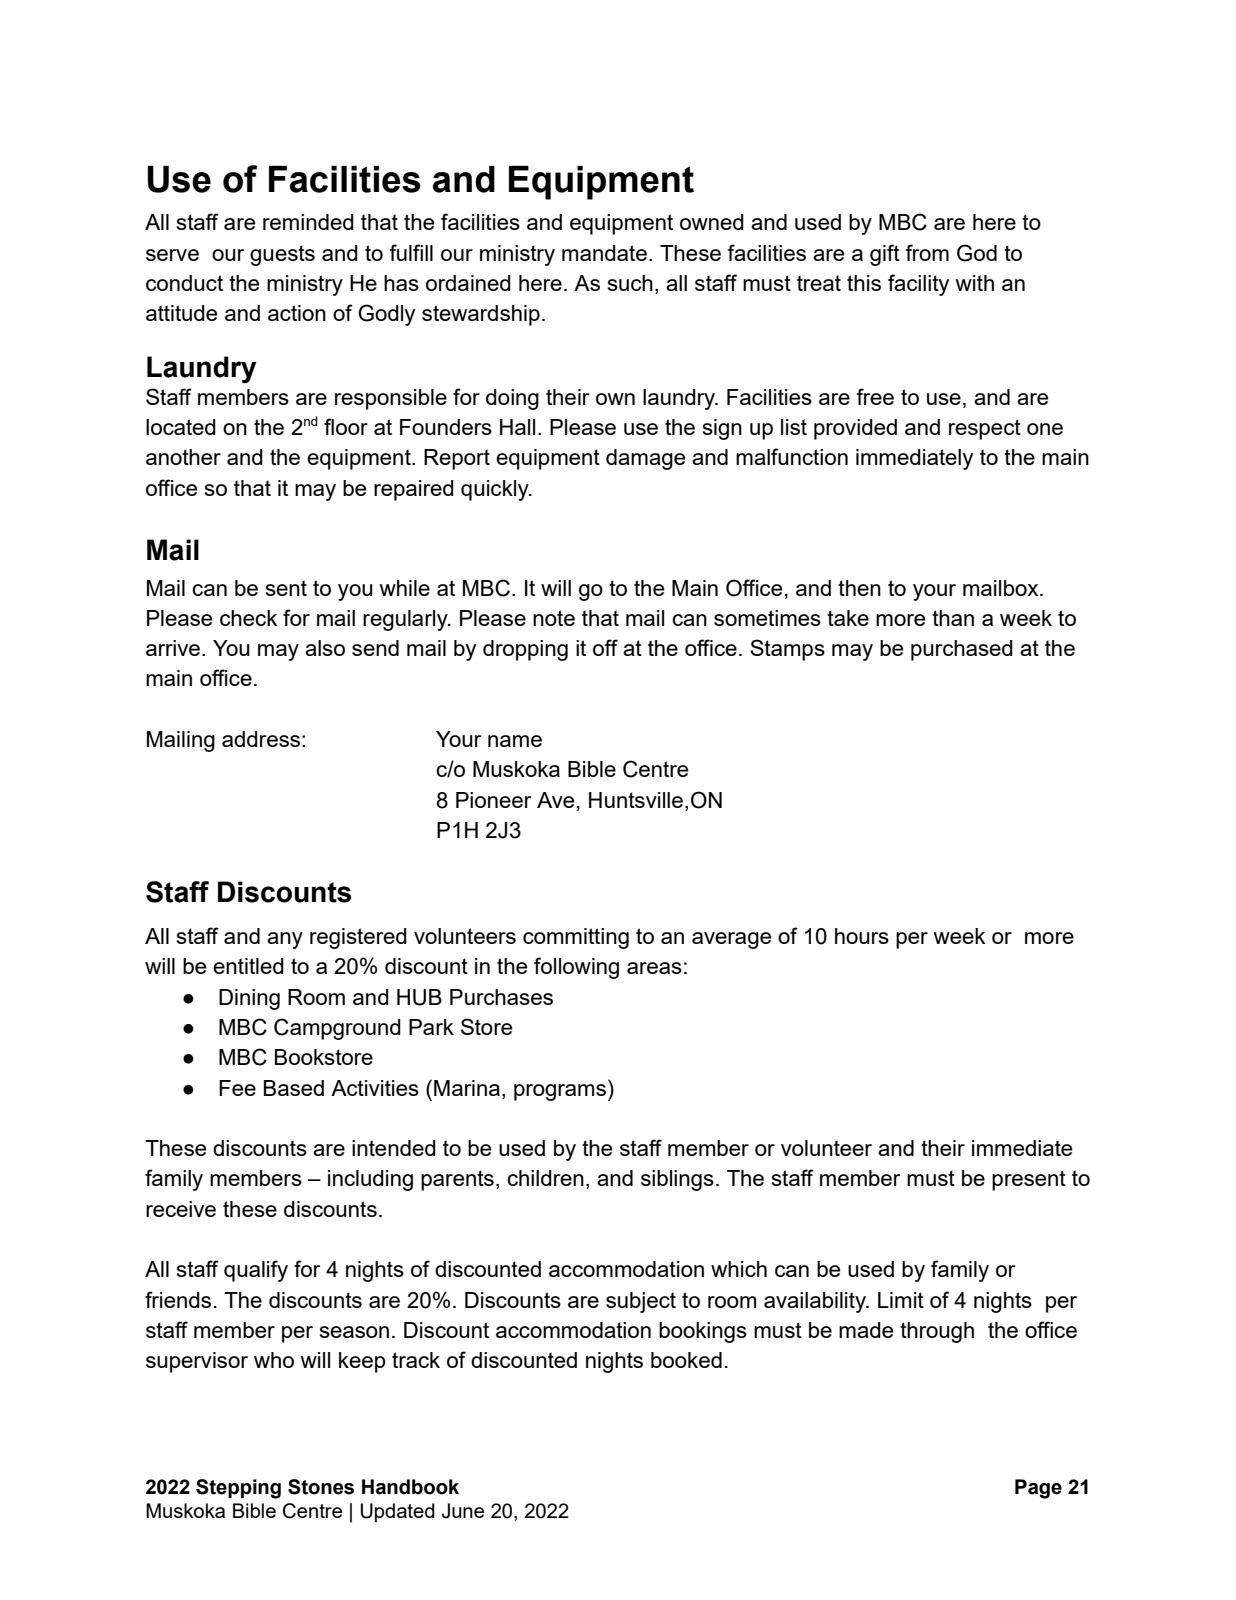  What do you see at coordinates (560, 1092) in the screenshot?
I see `programs` at bounding box center [560, 1092].
